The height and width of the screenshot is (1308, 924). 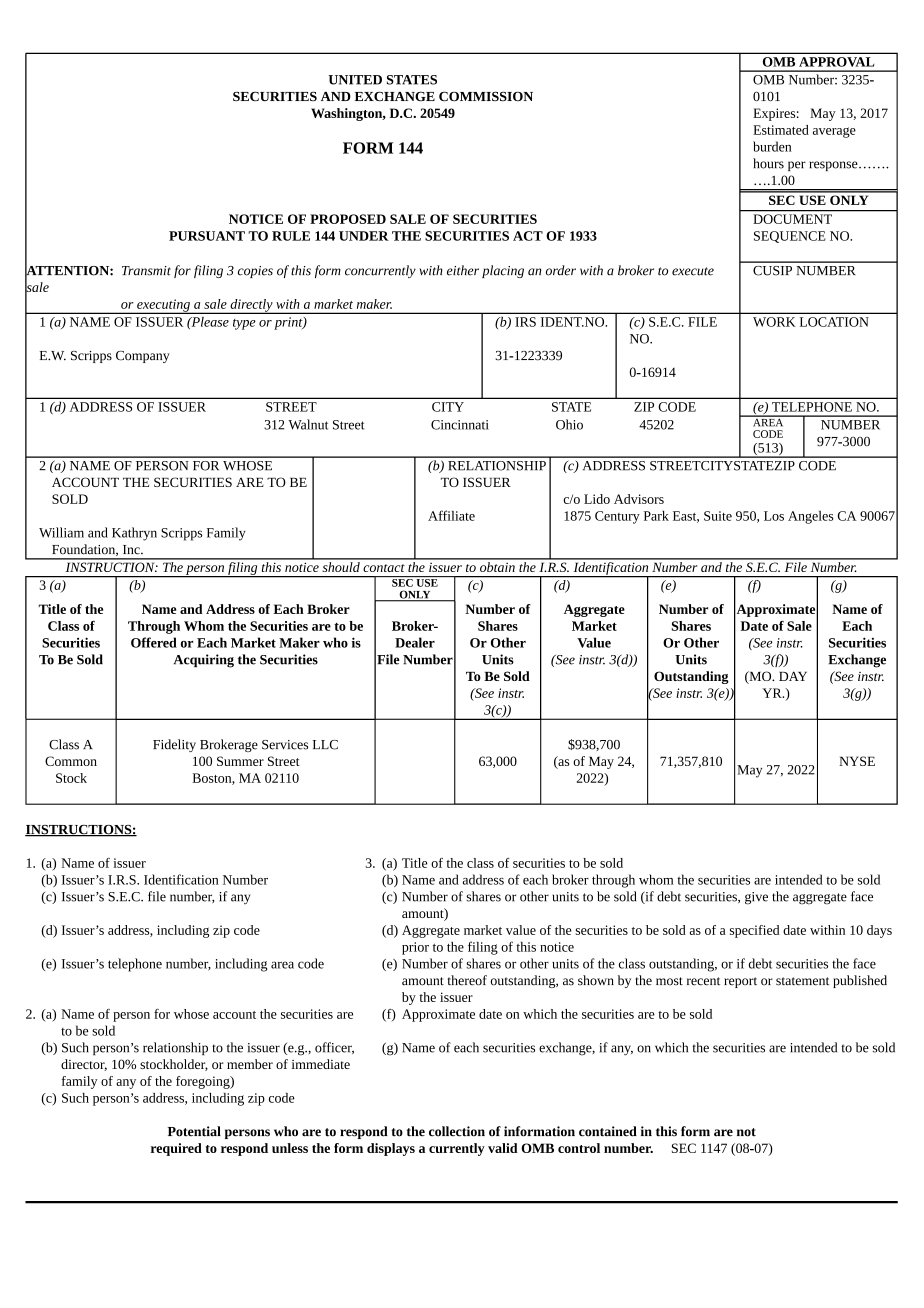 What do you see at coordinates (207, 236) in the screenshot?
I see `PURSUANT` at bounding box center [207, 236].
